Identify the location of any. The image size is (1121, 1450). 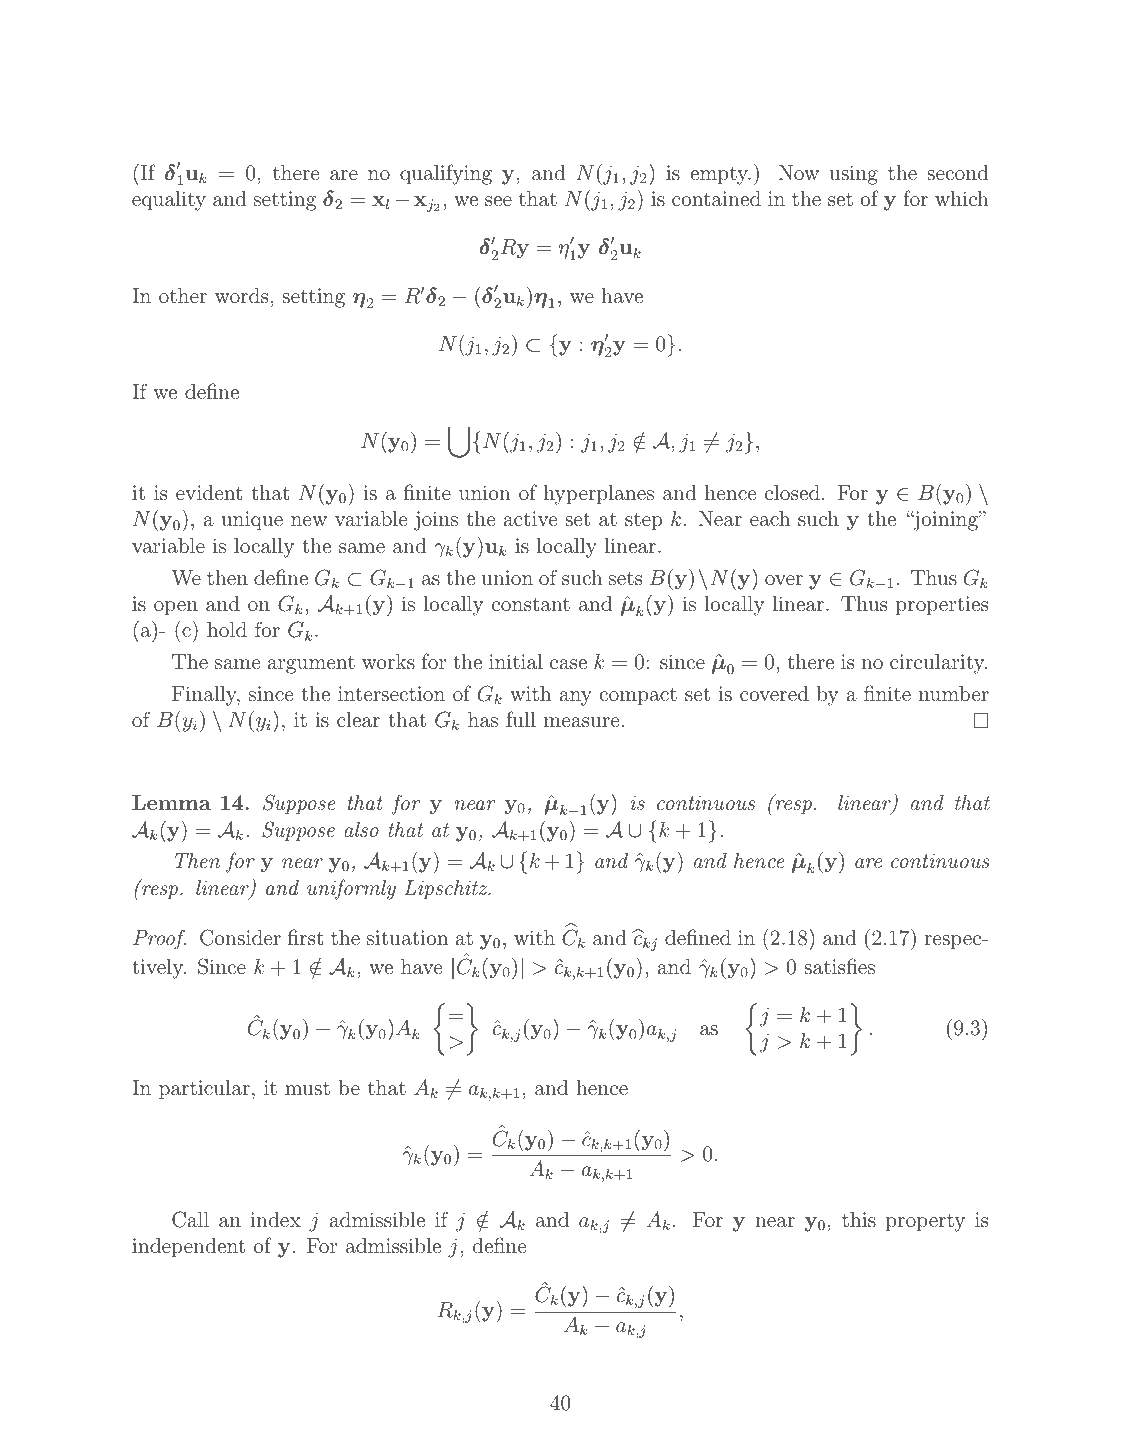
(576, 698).
